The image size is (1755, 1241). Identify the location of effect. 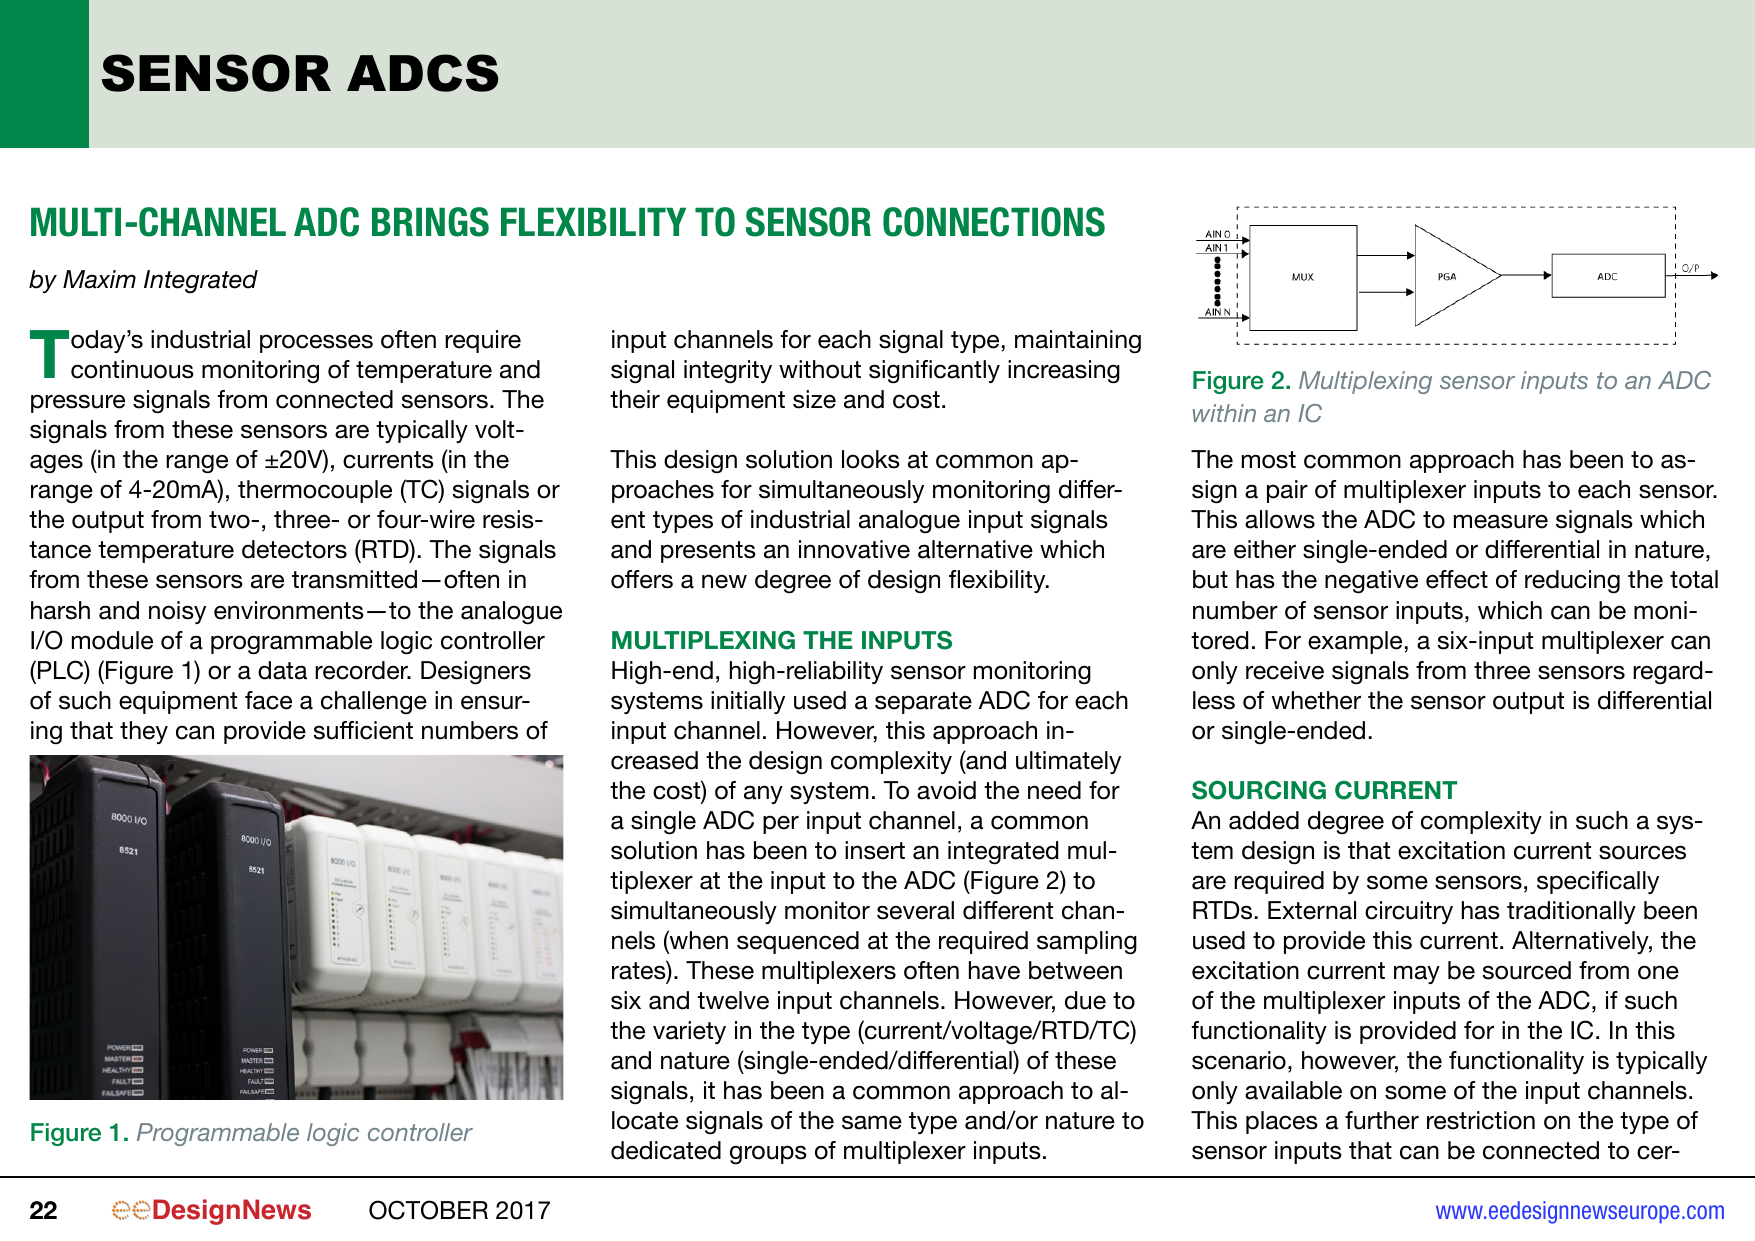
(1457, 579).
